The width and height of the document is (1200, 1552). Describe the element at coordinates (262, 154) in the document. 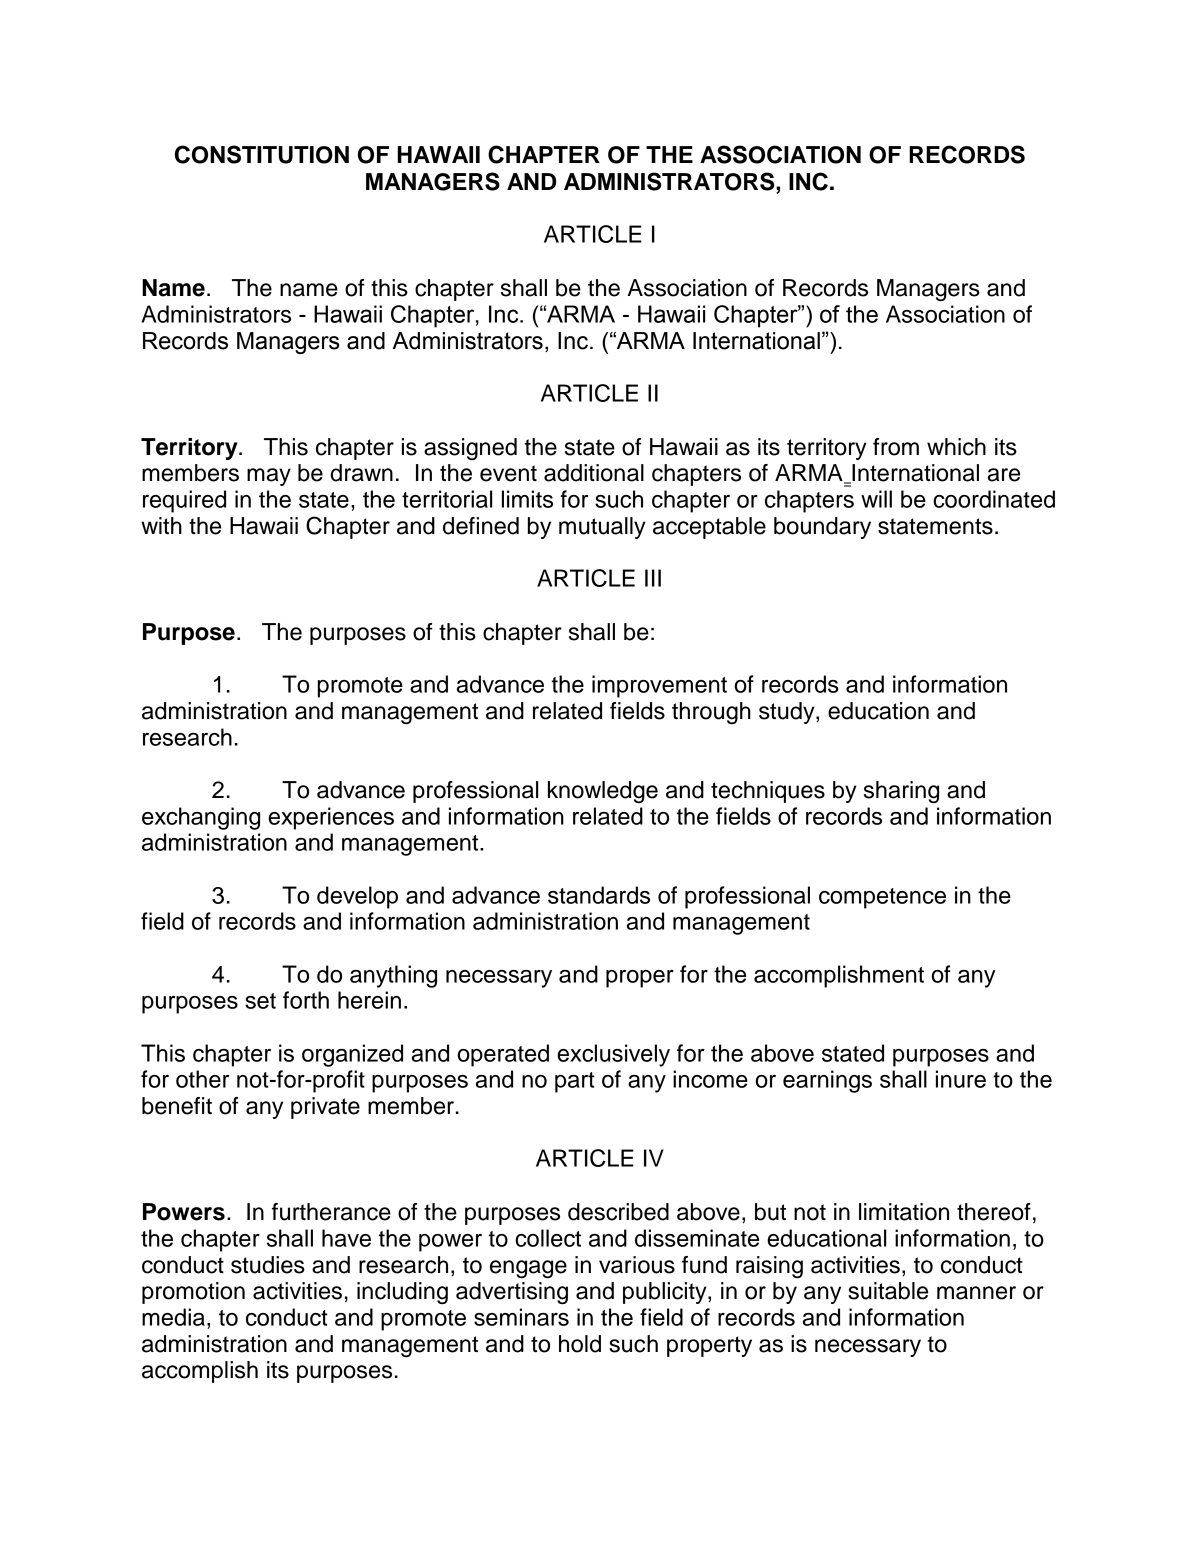

I see `CONSTITUTION` at that location.
